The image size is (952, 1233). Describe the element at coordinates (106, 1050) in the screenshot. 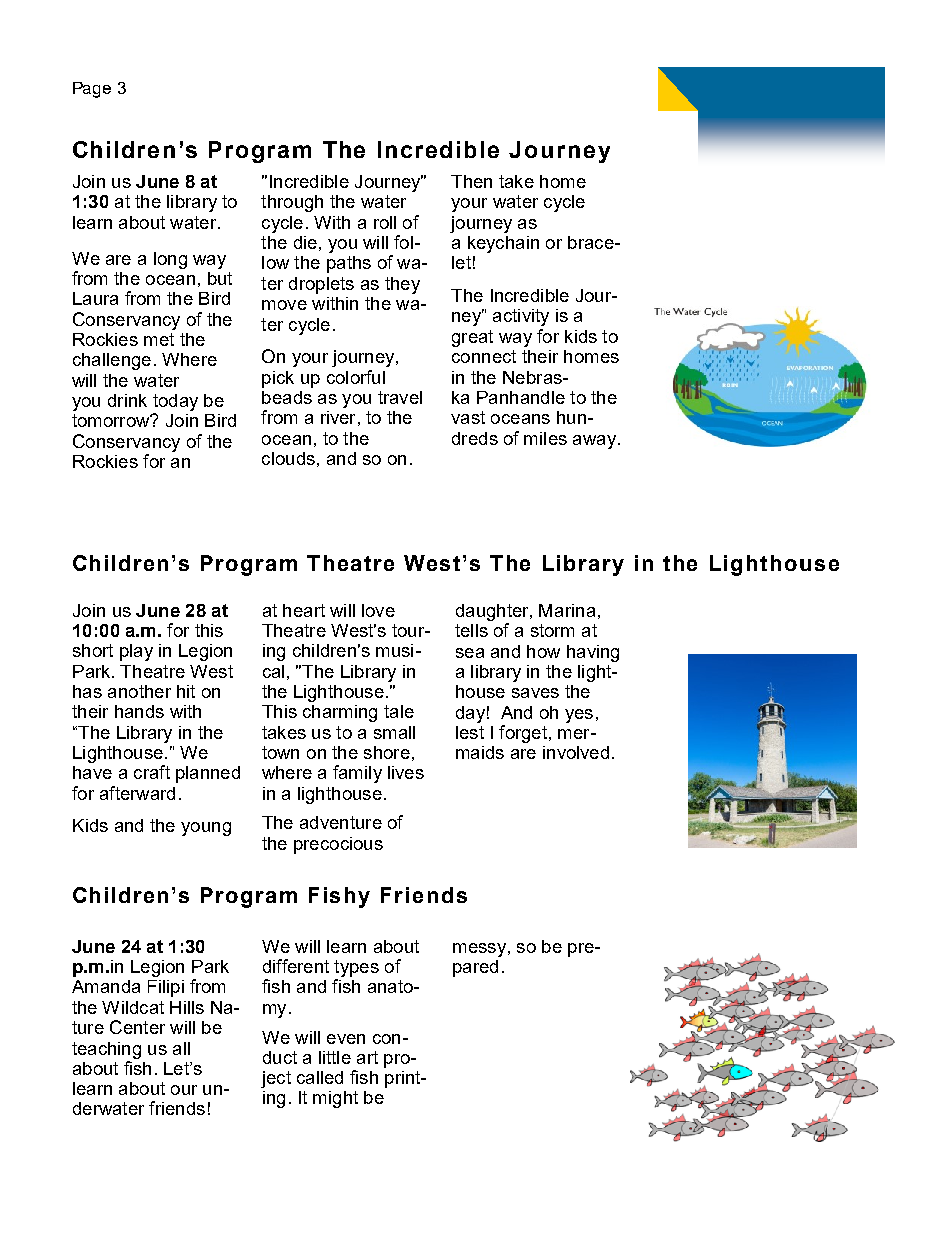

I see `teaching` at that location.
